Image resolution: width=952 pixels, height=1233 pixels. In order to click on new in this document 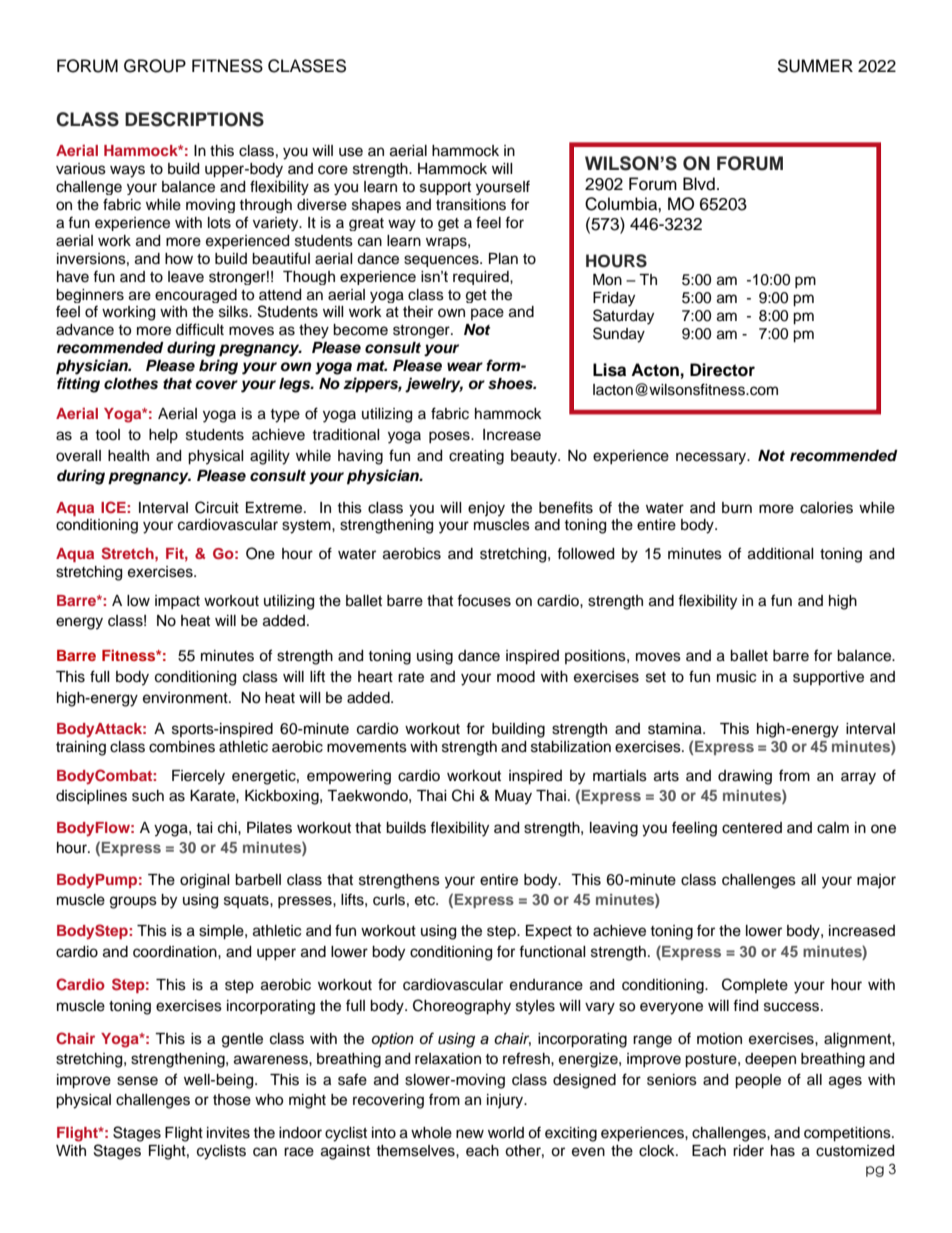, I will do `click(470, 1134)`.
